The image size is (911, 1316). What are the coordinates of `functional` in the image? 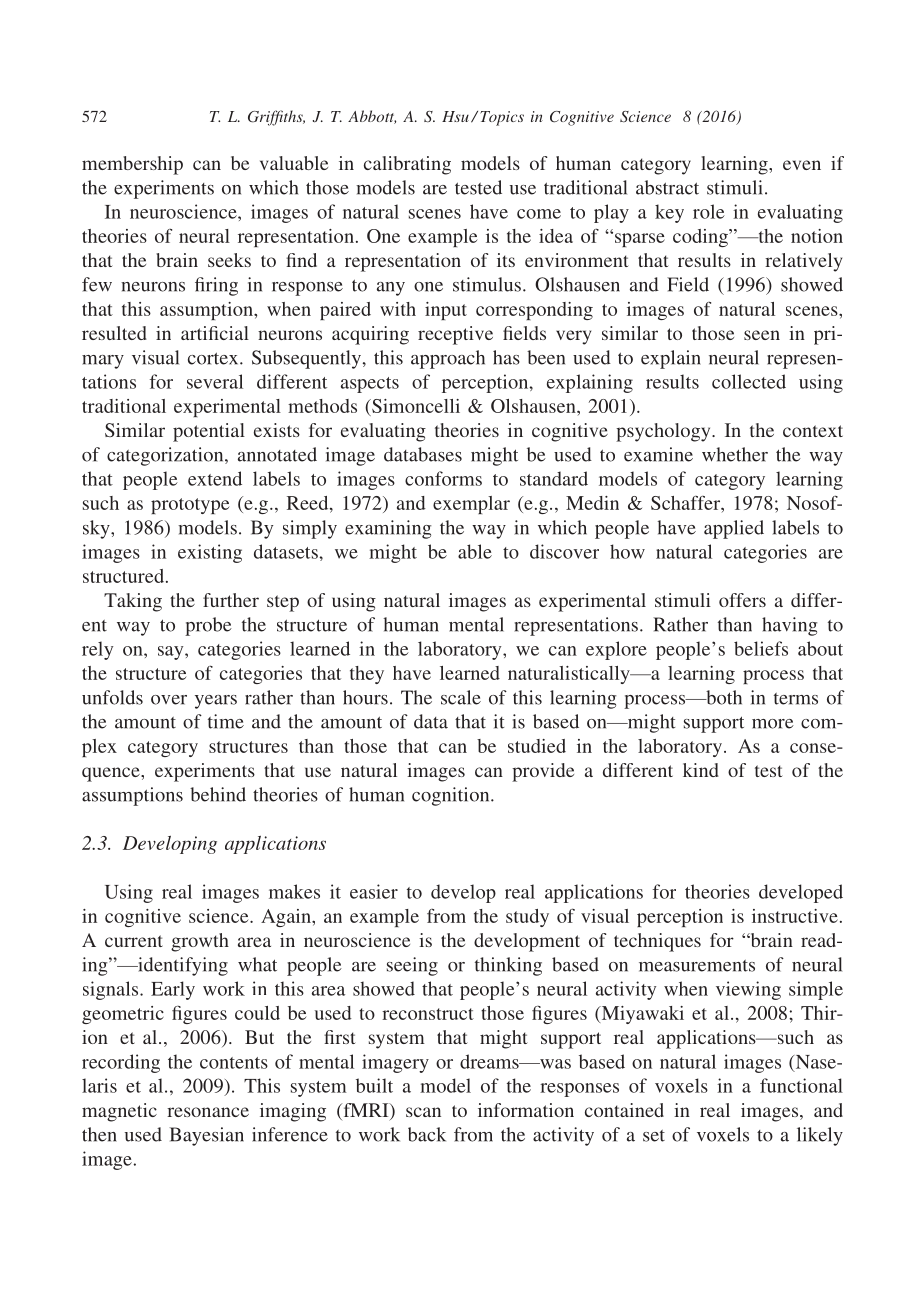 It's located at (801, 1085).
